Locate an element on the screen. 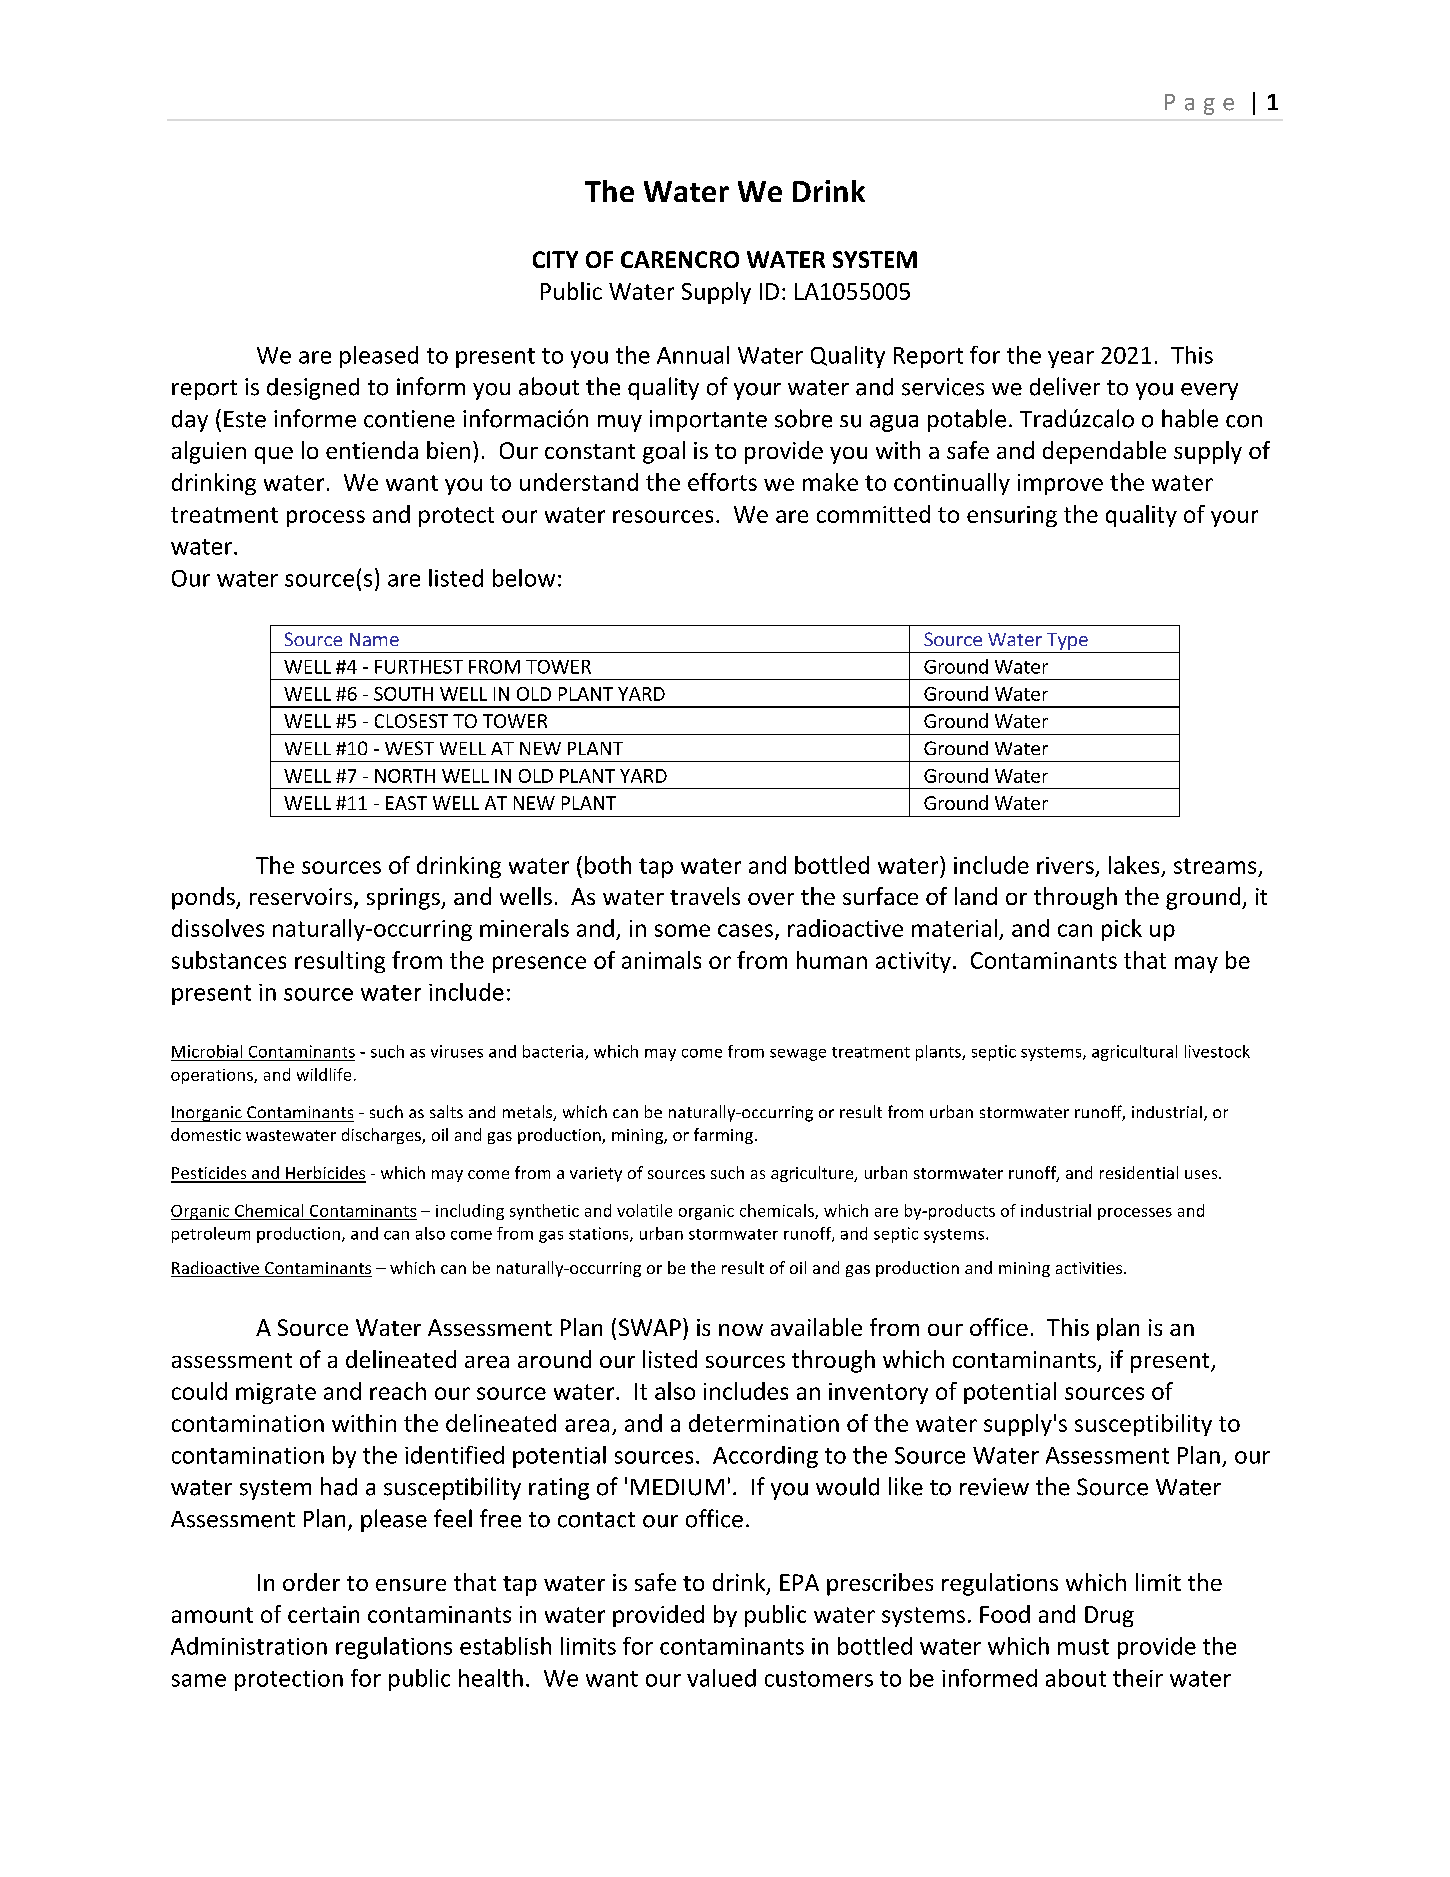 The width and height of the screenshot is (1450, 1877). Page is located at coordinates (1199, 104).
